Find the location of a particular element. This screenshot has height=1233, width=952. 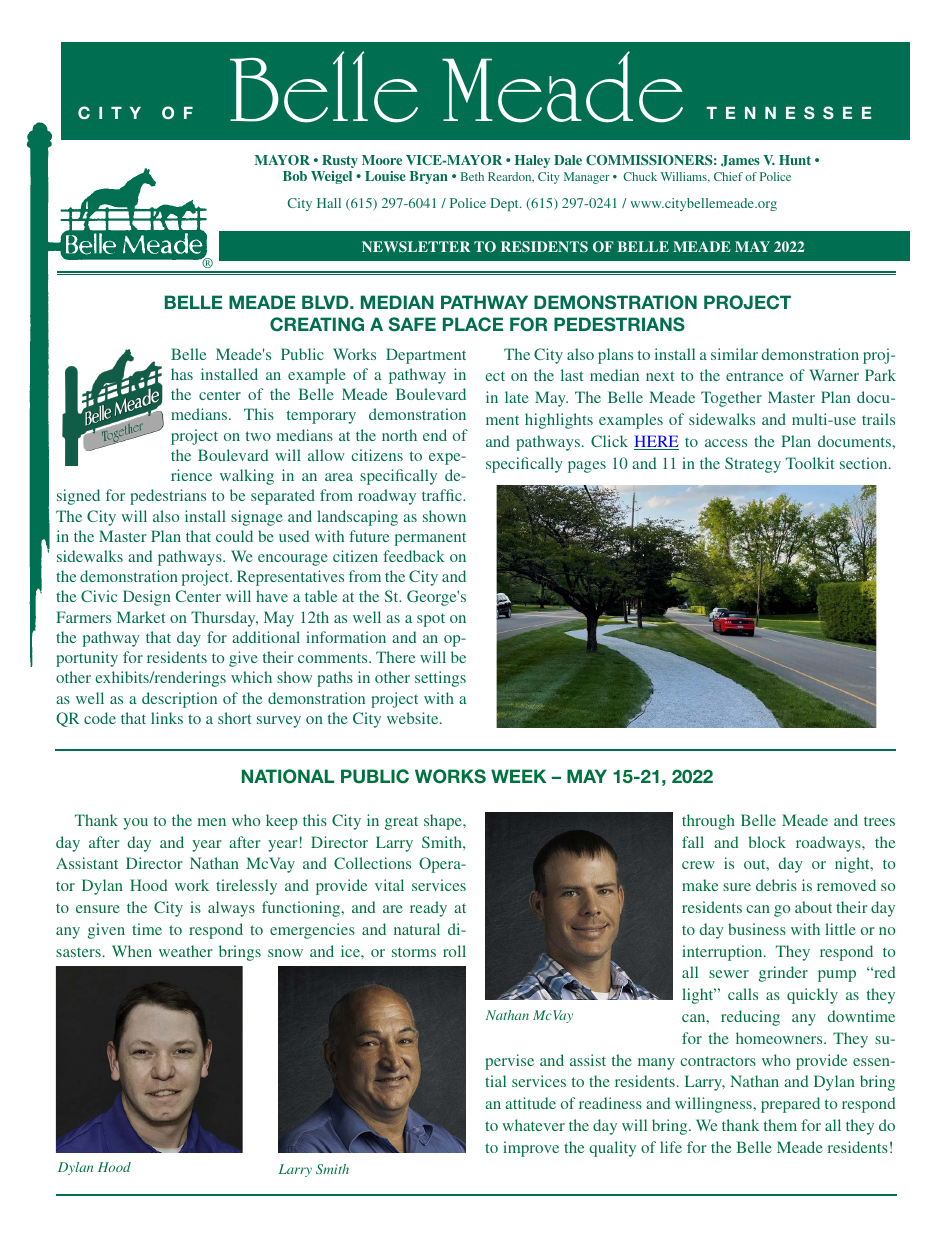

Bob is located at coordinates (295, 176).
